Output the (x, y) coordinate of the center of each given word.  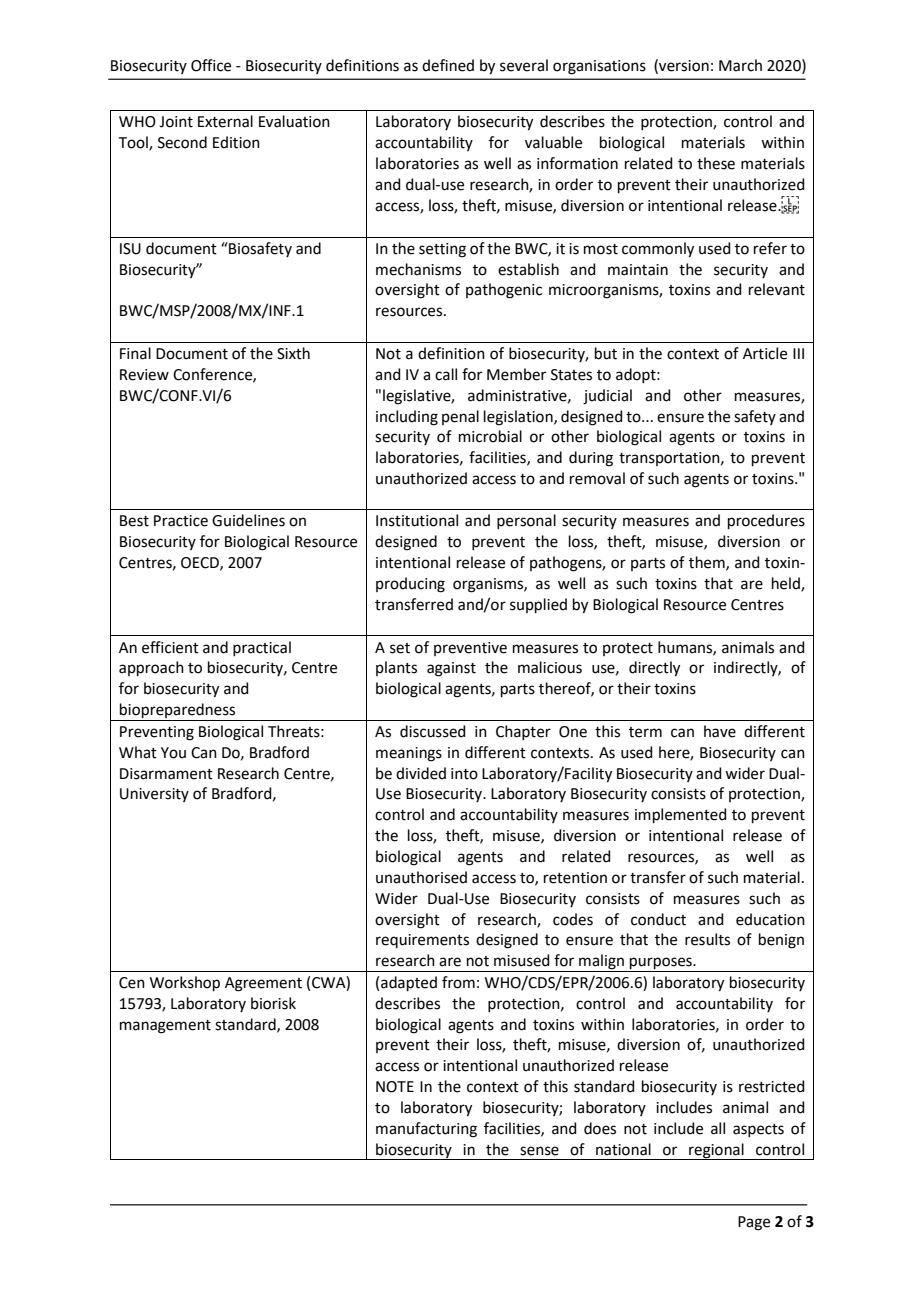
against (451, 669)
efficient (170, 647)
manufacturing (426, 1130)
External (225, 121)
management (165, 1027)
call (446, 374)
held (787, 584)
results (707, 939)
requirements (422, 941)
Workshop (185, 983)
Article (765, 353)
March (740, 65)
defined (448, 65)
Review (144, 375)
